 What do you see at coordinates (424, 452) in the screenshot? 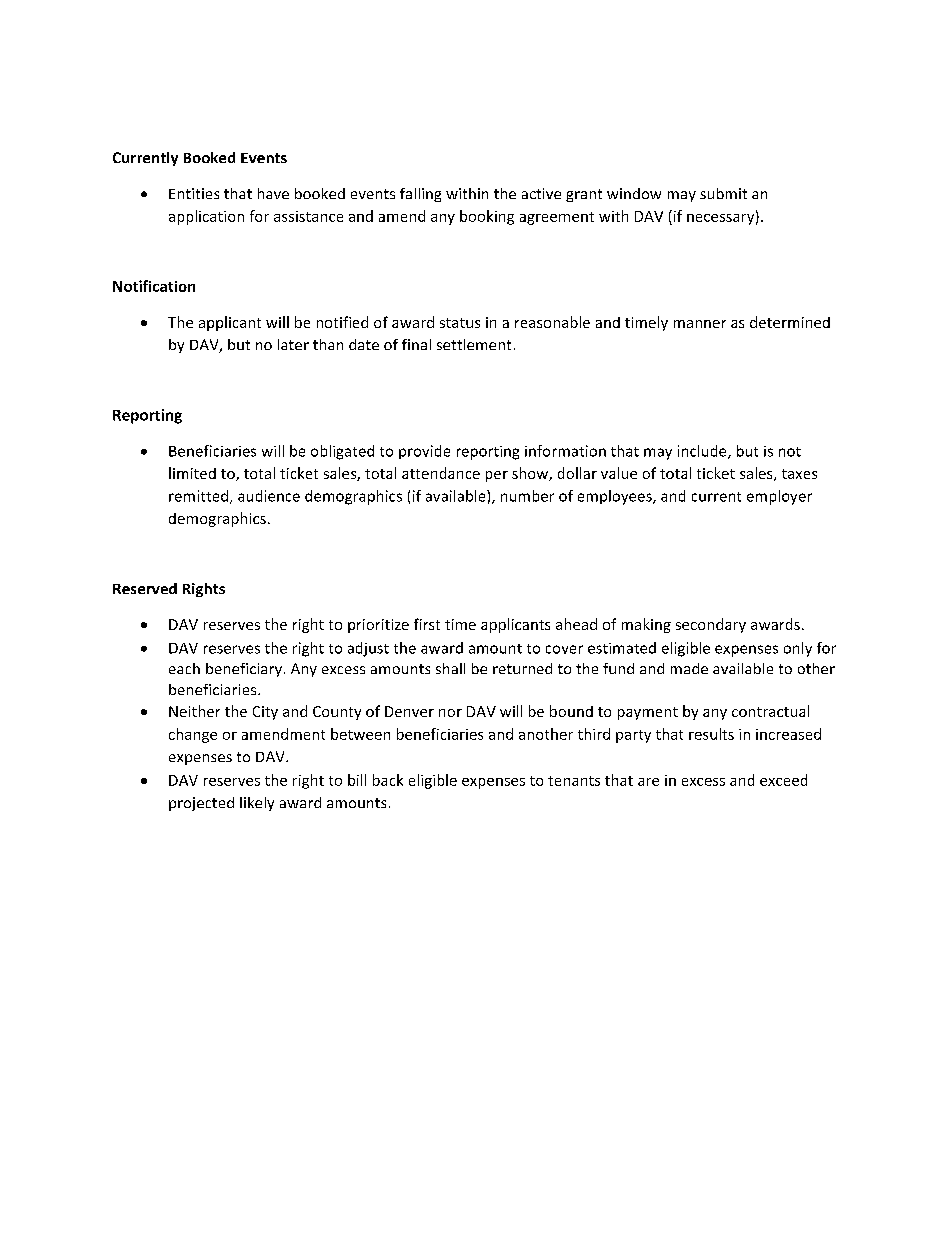
I see `provide` at bounding box center [424, 452].
